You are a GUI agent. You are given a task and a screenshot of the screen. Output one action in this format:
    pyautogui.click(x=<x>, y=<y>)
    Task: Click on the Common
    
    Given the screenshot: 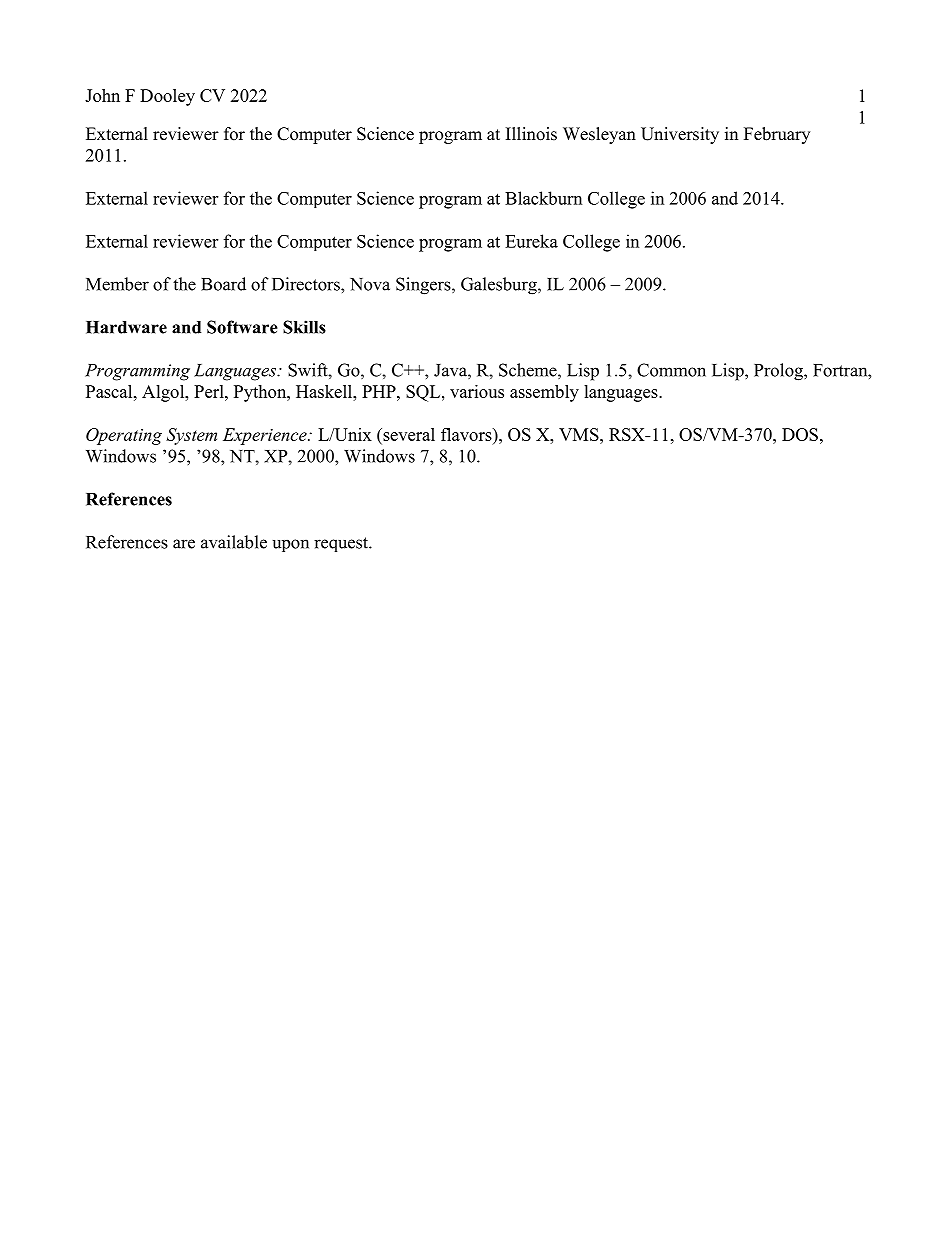 What is the action you would take?
    pyautogui.click(x=671, y=370)
